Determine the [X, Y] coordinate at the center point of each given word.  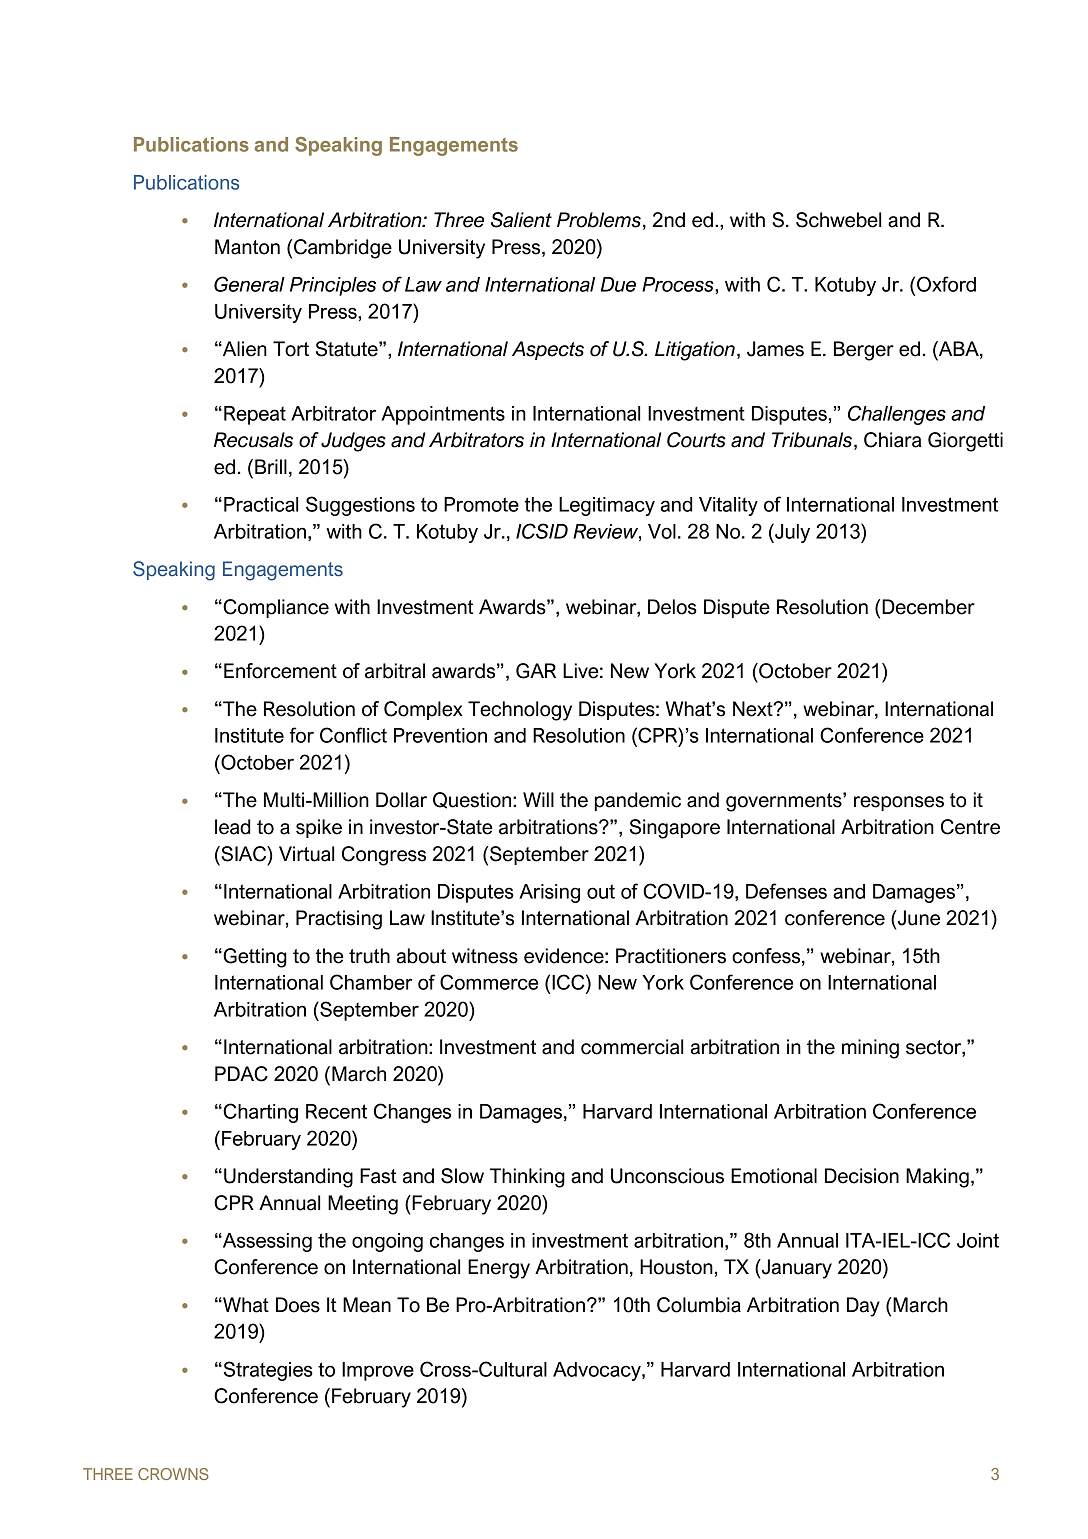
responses [899, 803]
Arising [549, 893]
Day [863, 1307]
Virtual [306, 854]
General [249, 284]
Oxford [946, 284]
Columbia [699, 1305]
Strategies [267, 1371]
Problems [599, 220]
